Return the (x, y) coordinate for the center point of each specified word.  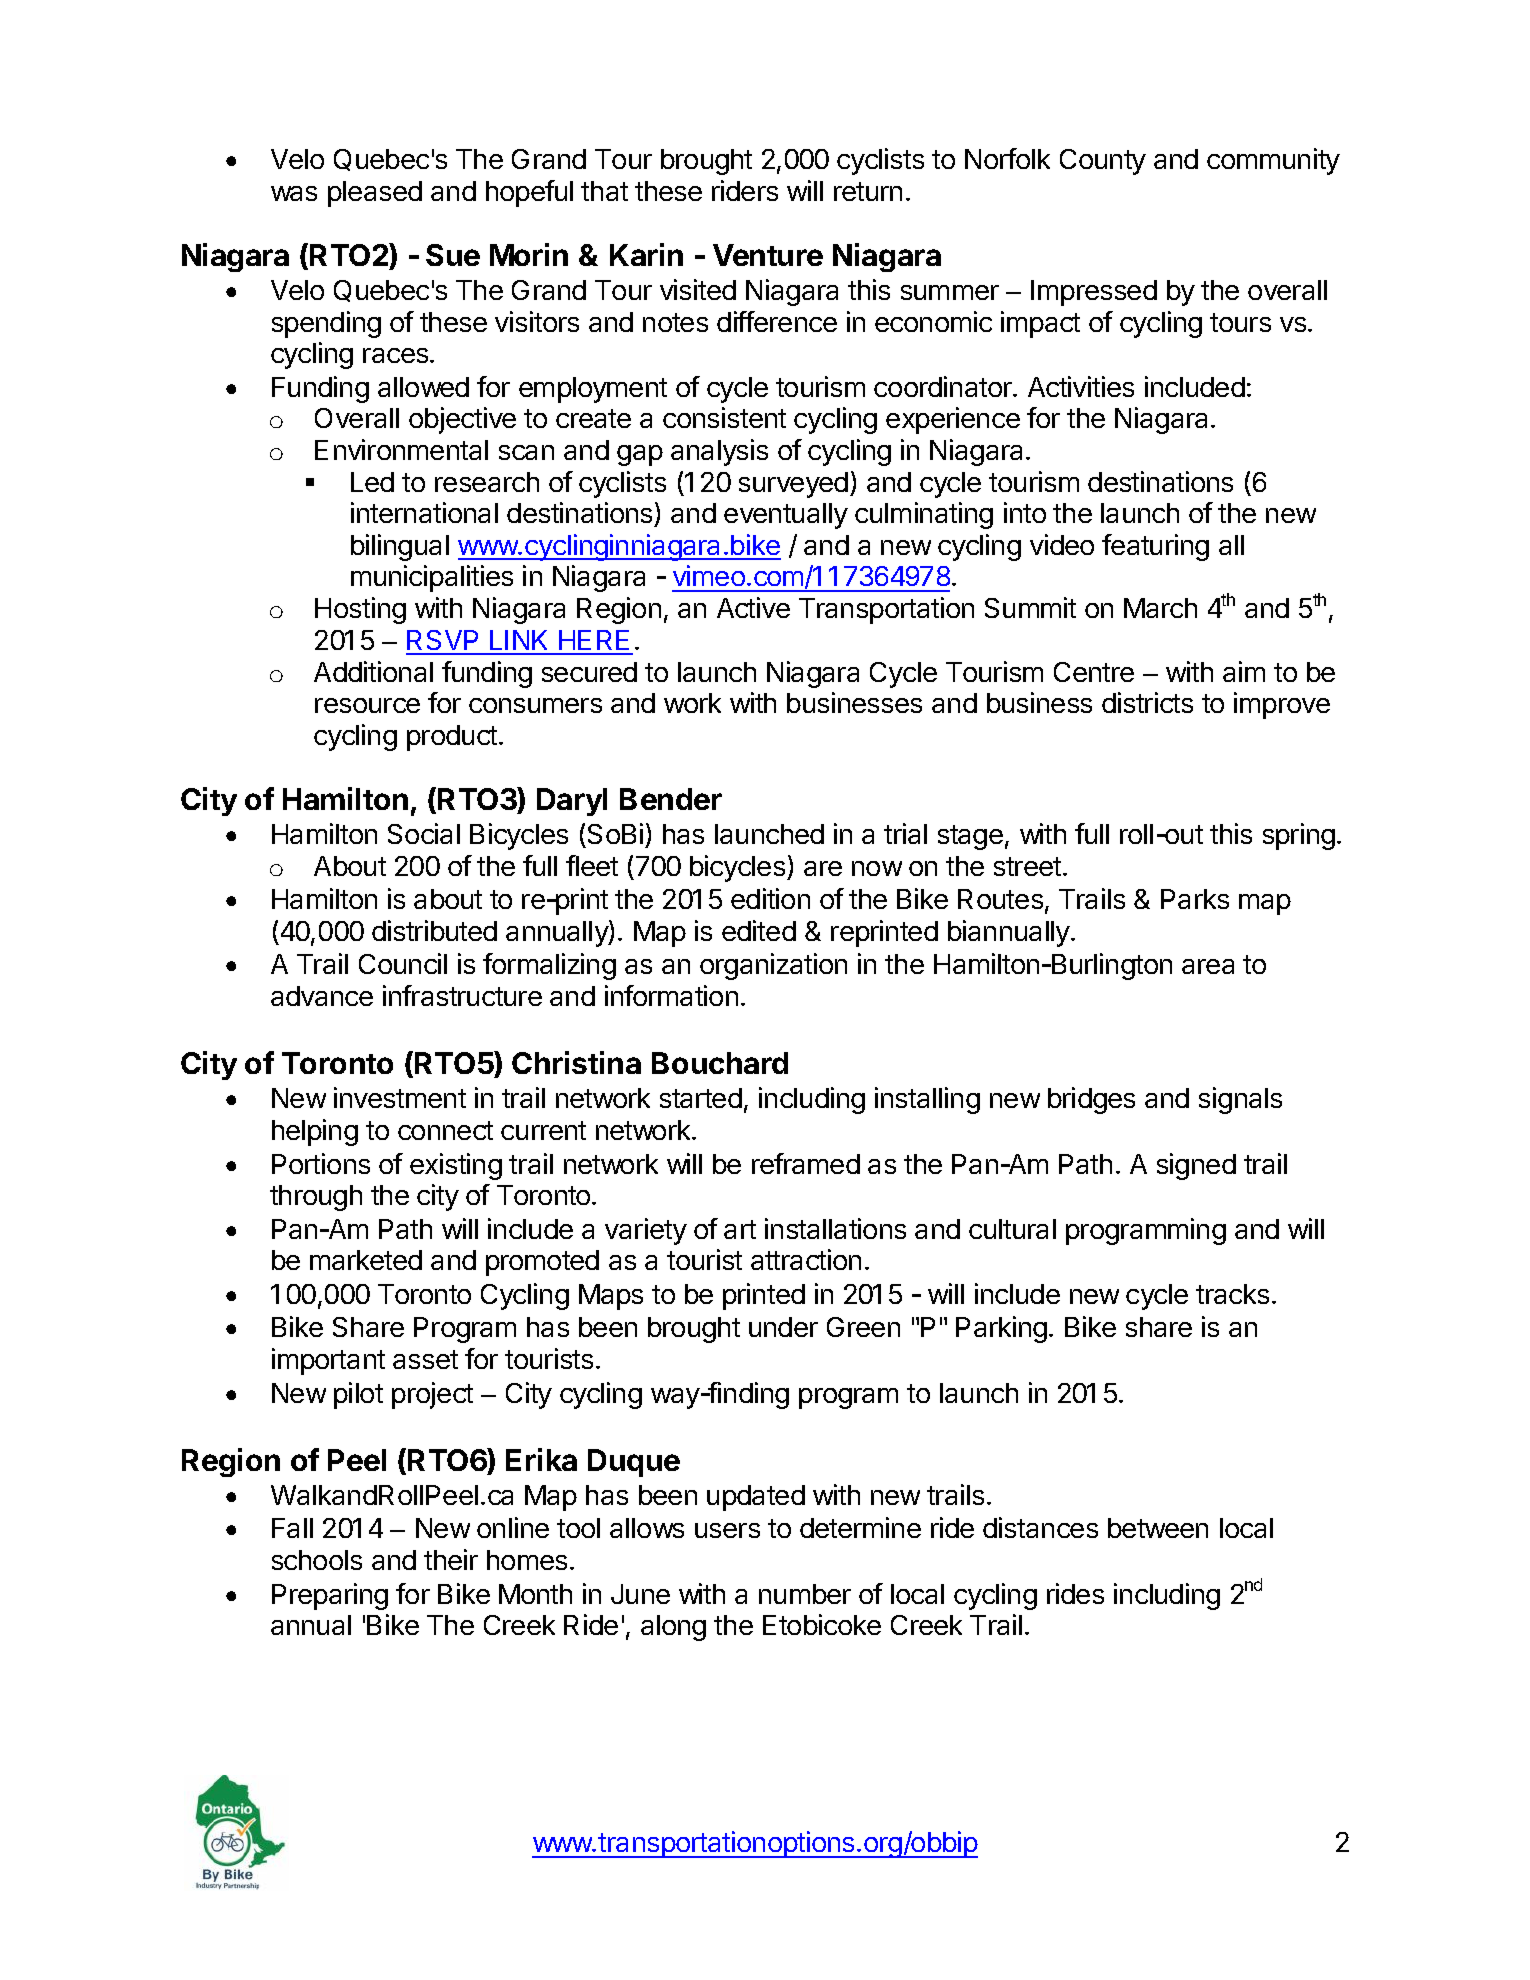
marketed (366, 1260)
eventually (786, 516)
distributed (434, 930)
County (1103, 162)
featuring (1155, 547)
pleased (375, 194)
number (805, 1594)
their (451, 1559)
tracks (1232, 1294)
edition (770, 898)
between (1158, 1528)
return (868, 191)
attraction (806, 1259)
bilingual (400, 547)
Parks (1195, 899)
